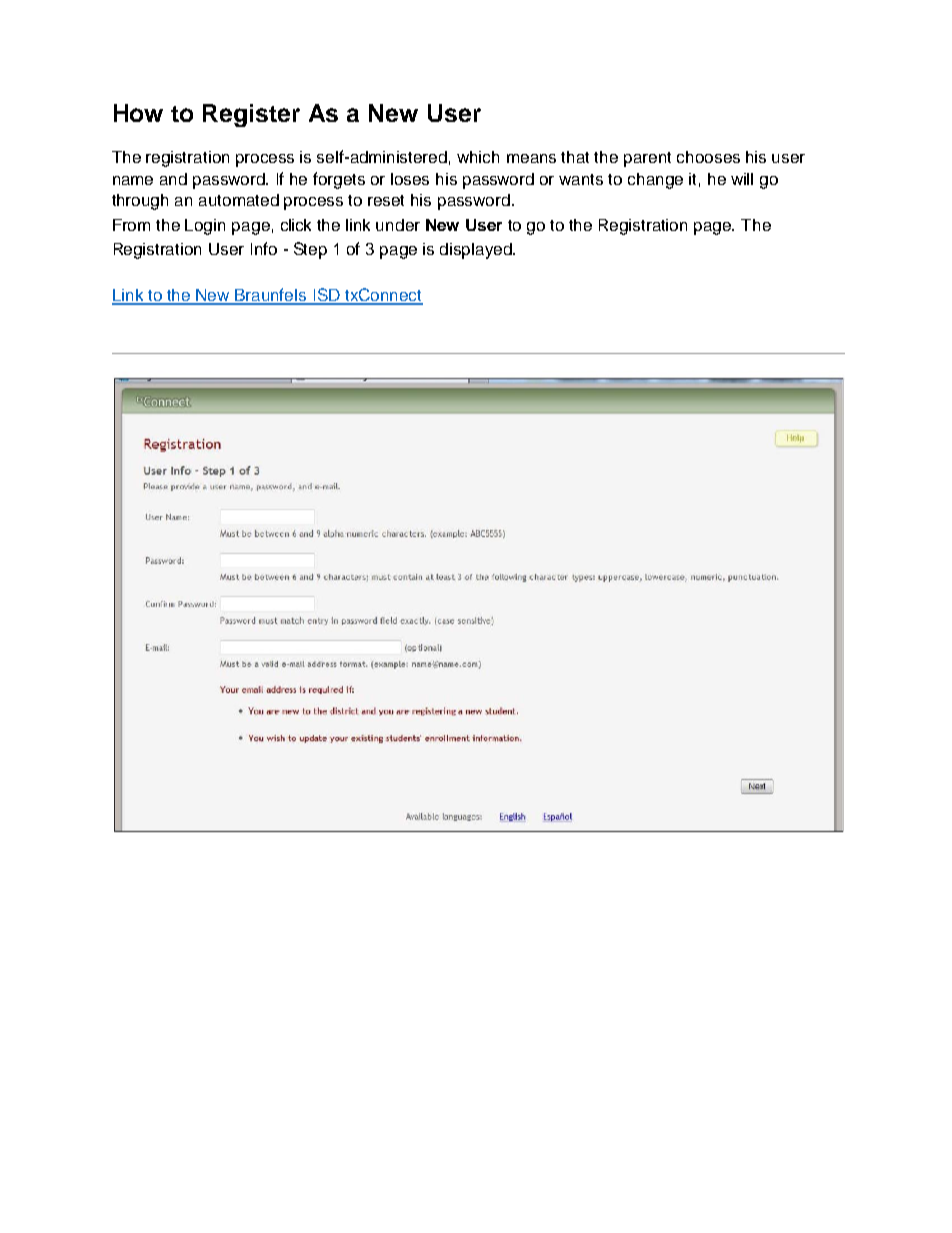 This document has width=952, height=1233. Describe the element at coordinates (239, 200) in the document. I see `automated` at that location.
